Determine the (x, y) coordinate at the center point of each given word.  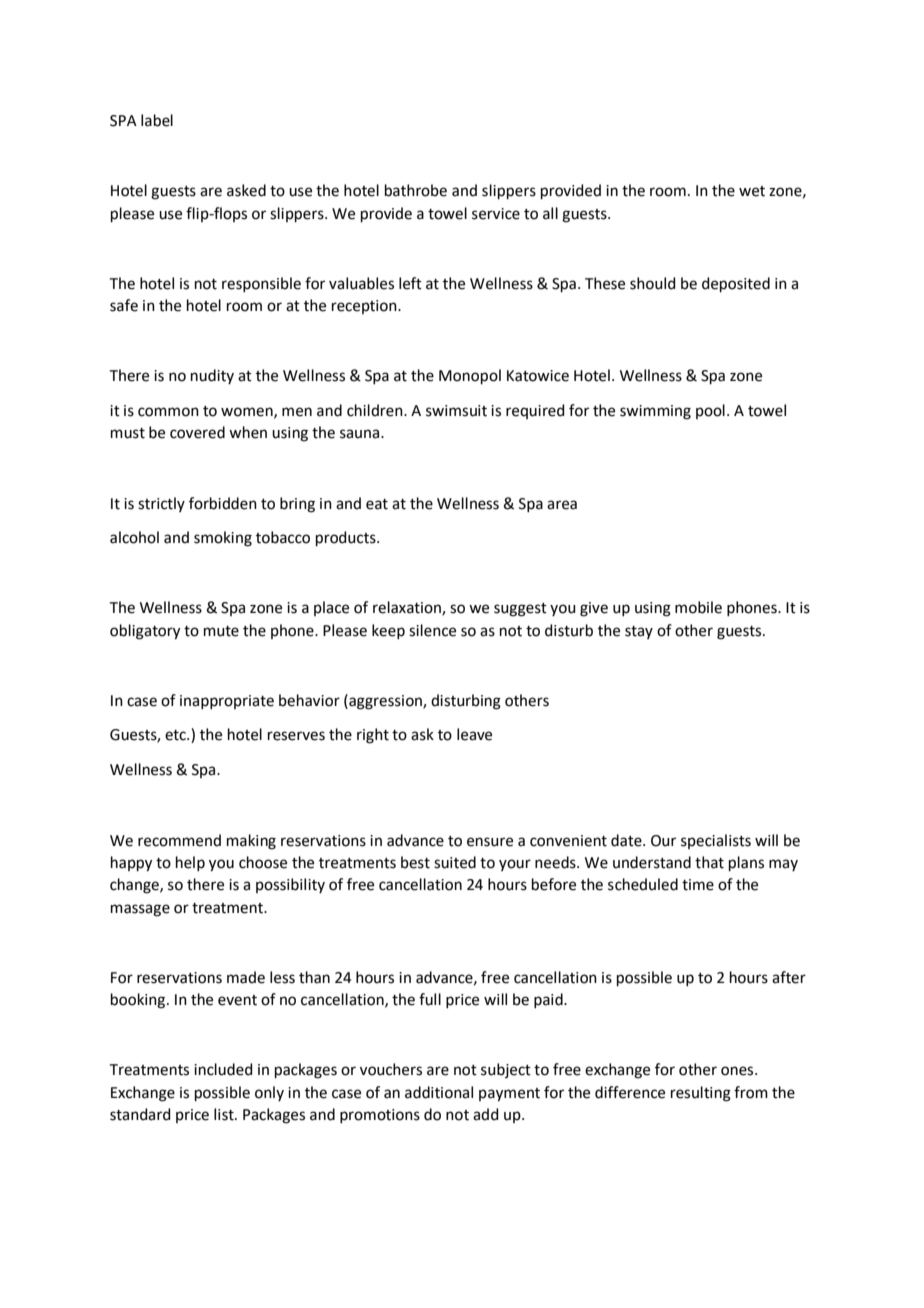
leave (474, 734)
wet (752, 191)
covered (197, 432)
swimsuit (456, 411)
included (223, 1069)
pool (710, 411)
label (157, 120)
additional (439, 1092)
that (709, 862)
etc (176, 735)
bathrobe (416, 190)
